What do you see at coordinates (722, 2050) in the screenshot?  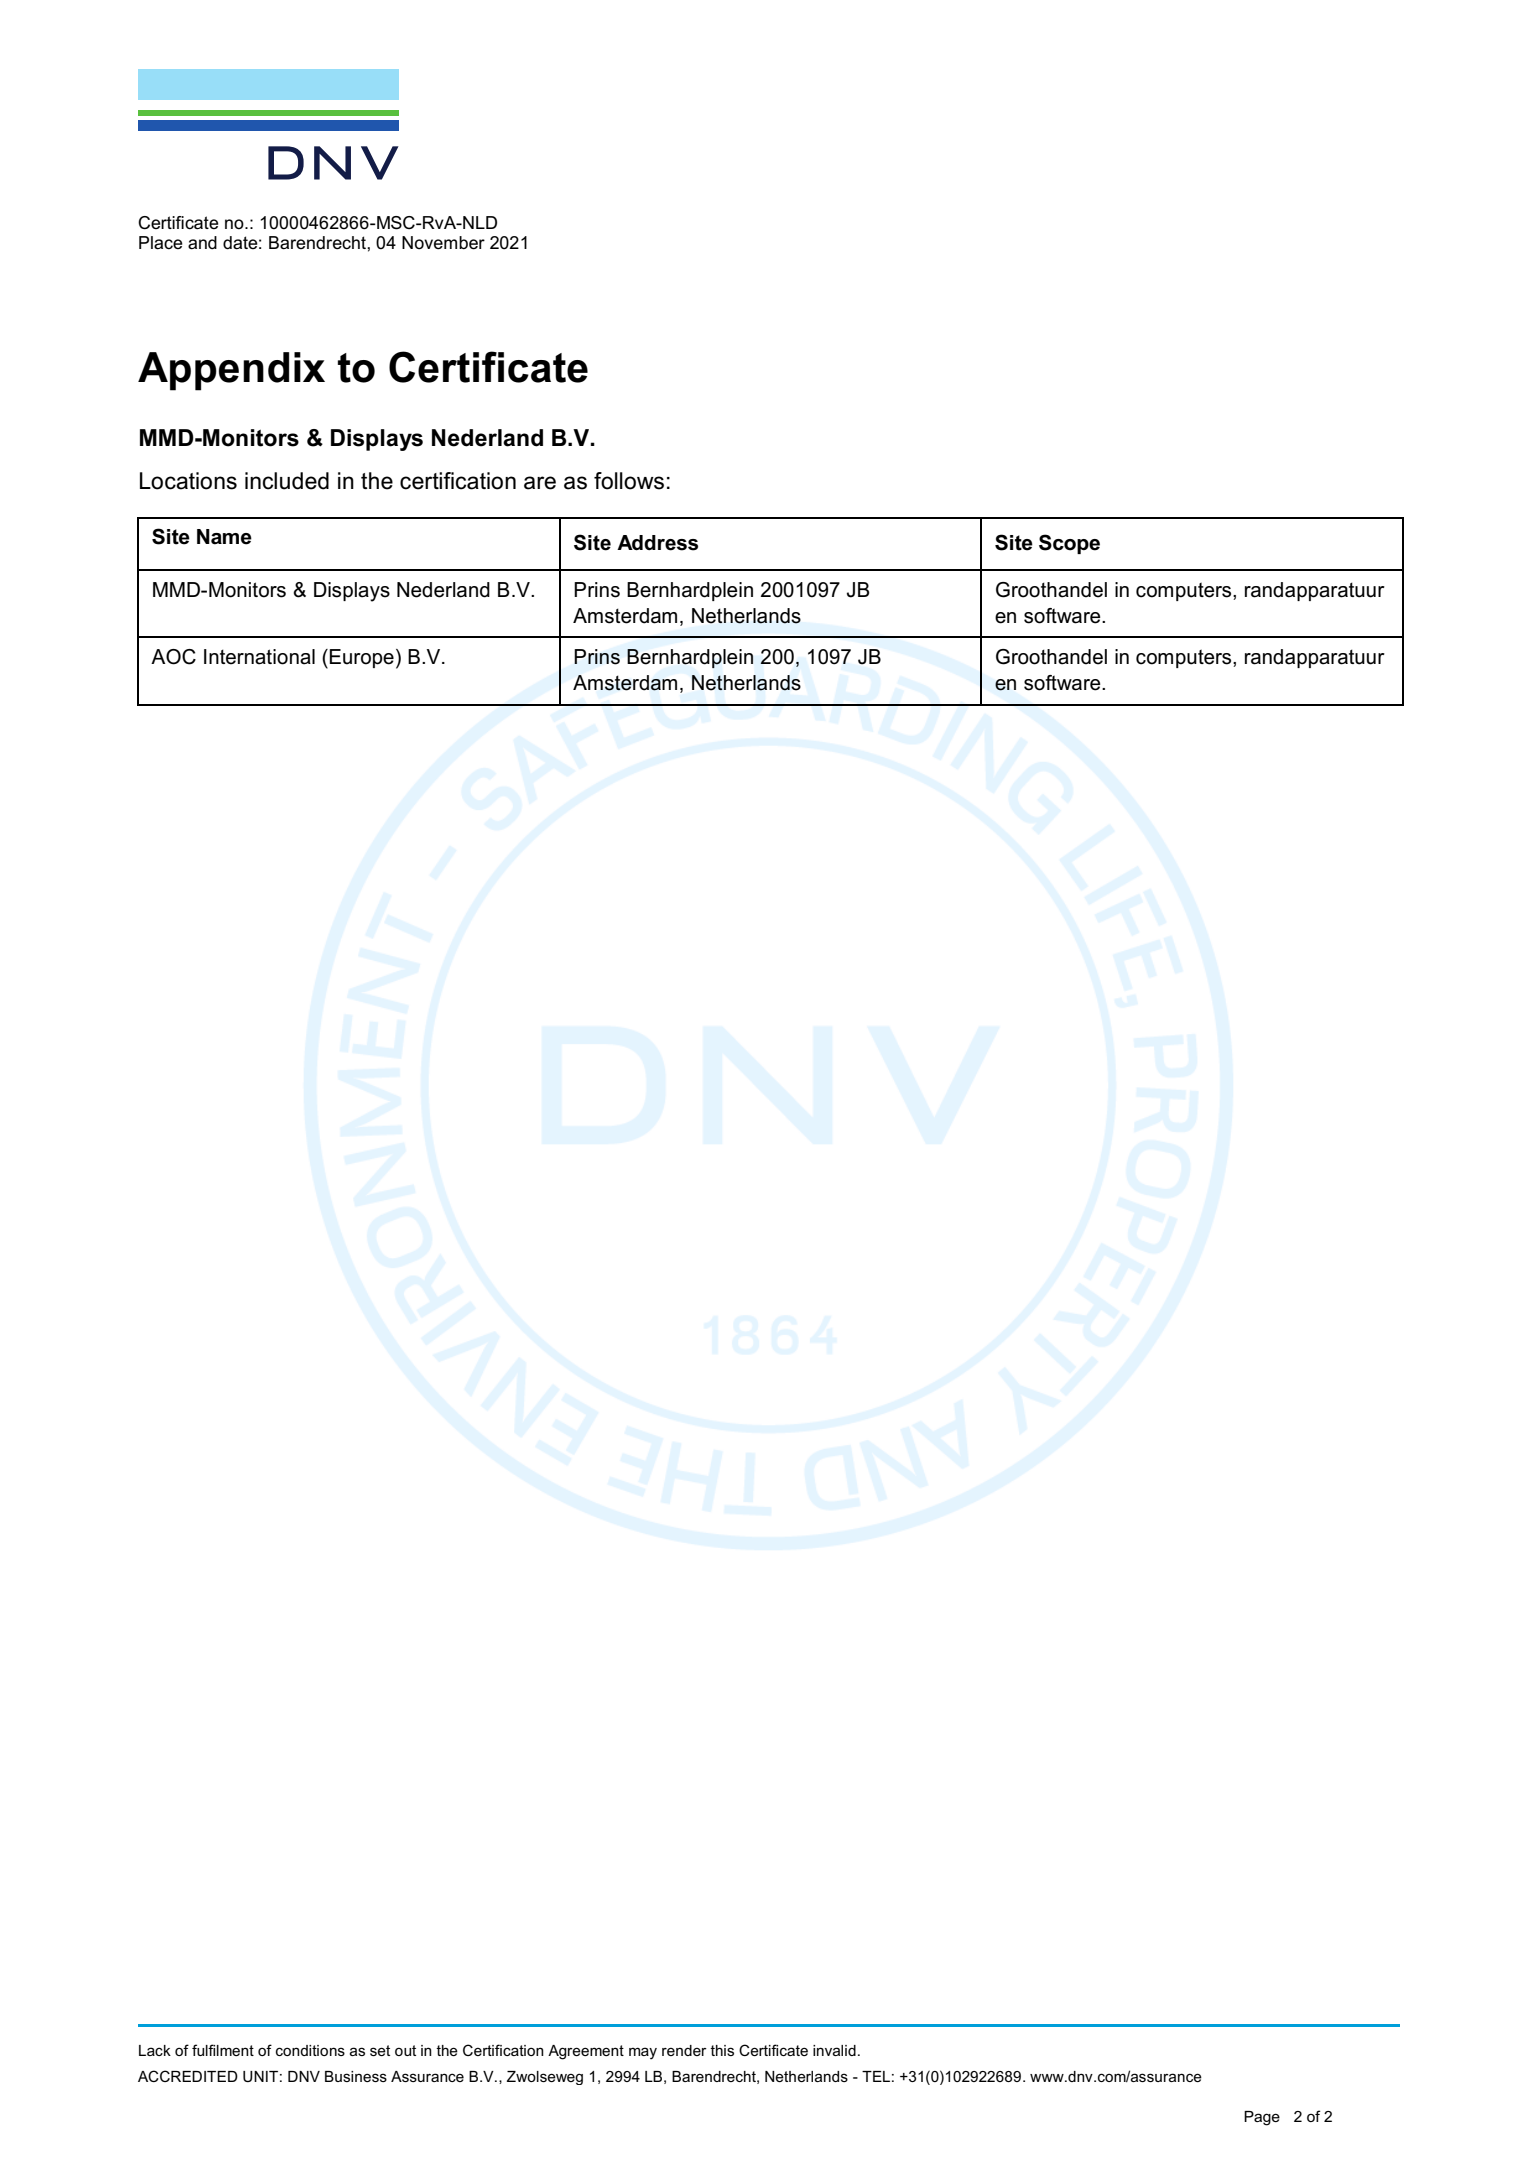 I see `this` at bounding box center [722, 2050].
